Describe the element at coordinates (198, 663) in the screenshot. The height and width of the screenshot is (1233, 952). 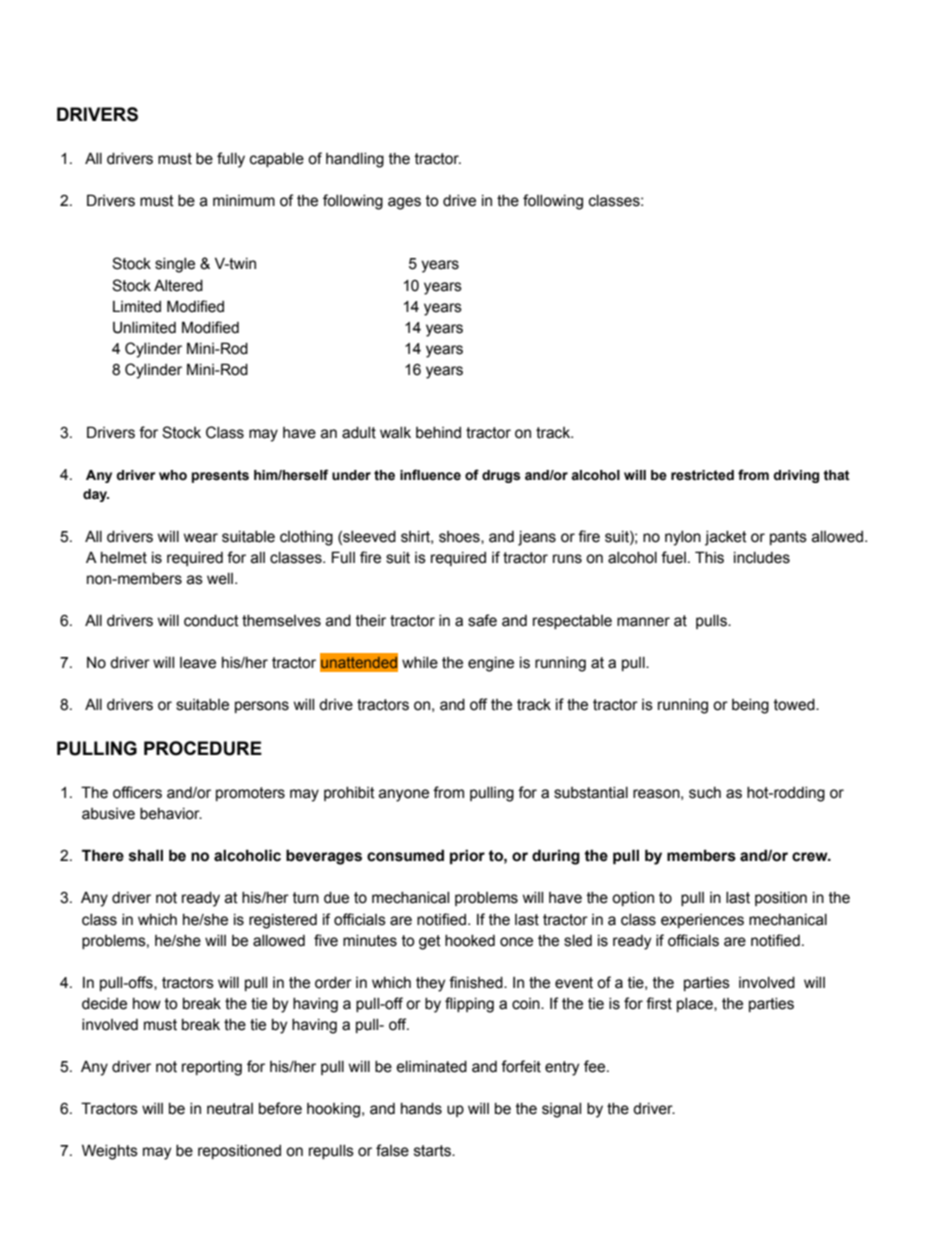
I see `leave` at that location.
